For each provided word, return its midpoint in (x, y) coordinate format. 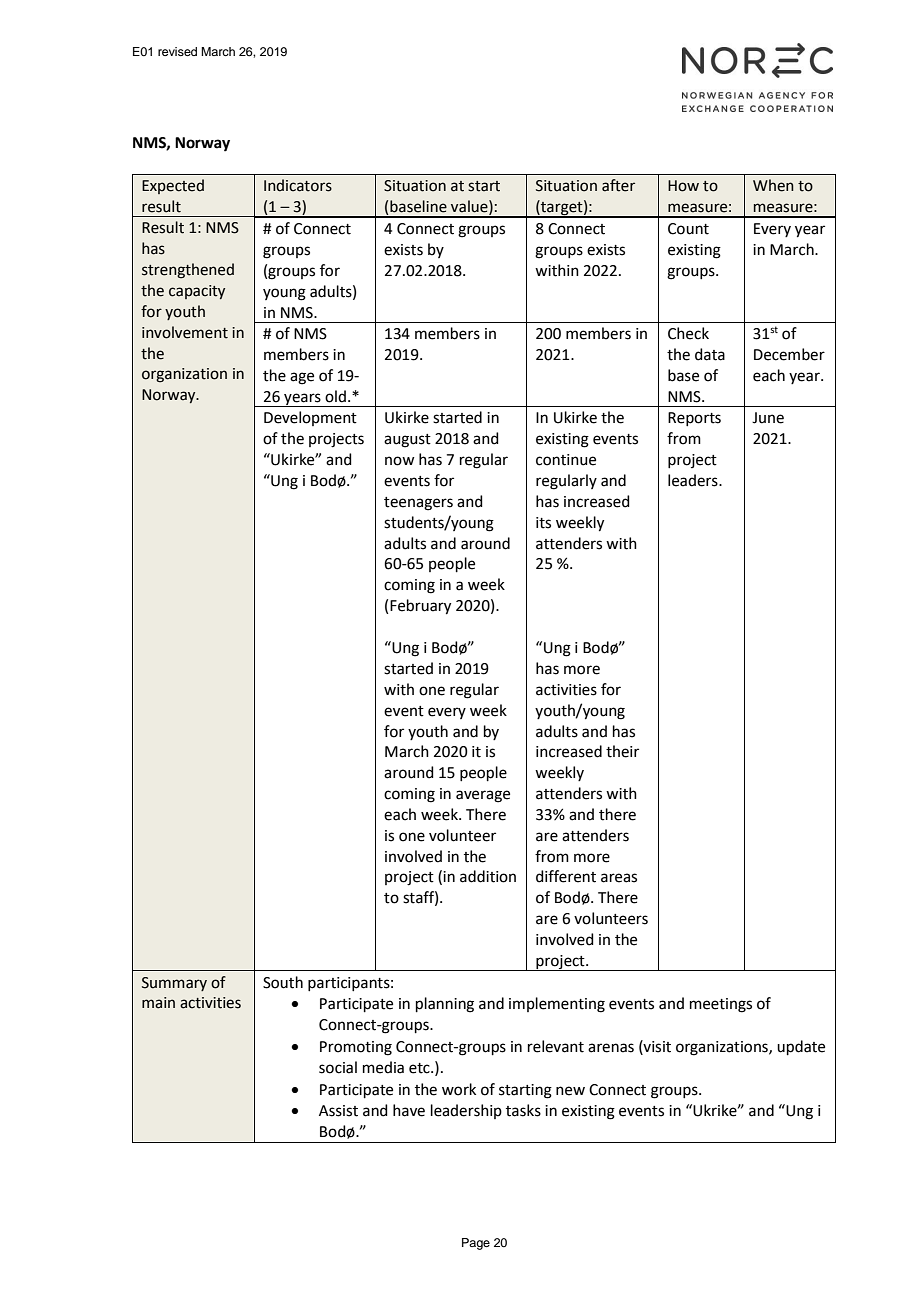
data (710, 354)
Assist (338, 1111)
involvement (185, 332)
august (407, 441)
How (683, 186)
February (420, 607)
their (622, 751)
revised (177, 51)
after (618, 185)
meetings (721, 1005)
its (543, 523)
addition (488, 876)
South (283, 982)
